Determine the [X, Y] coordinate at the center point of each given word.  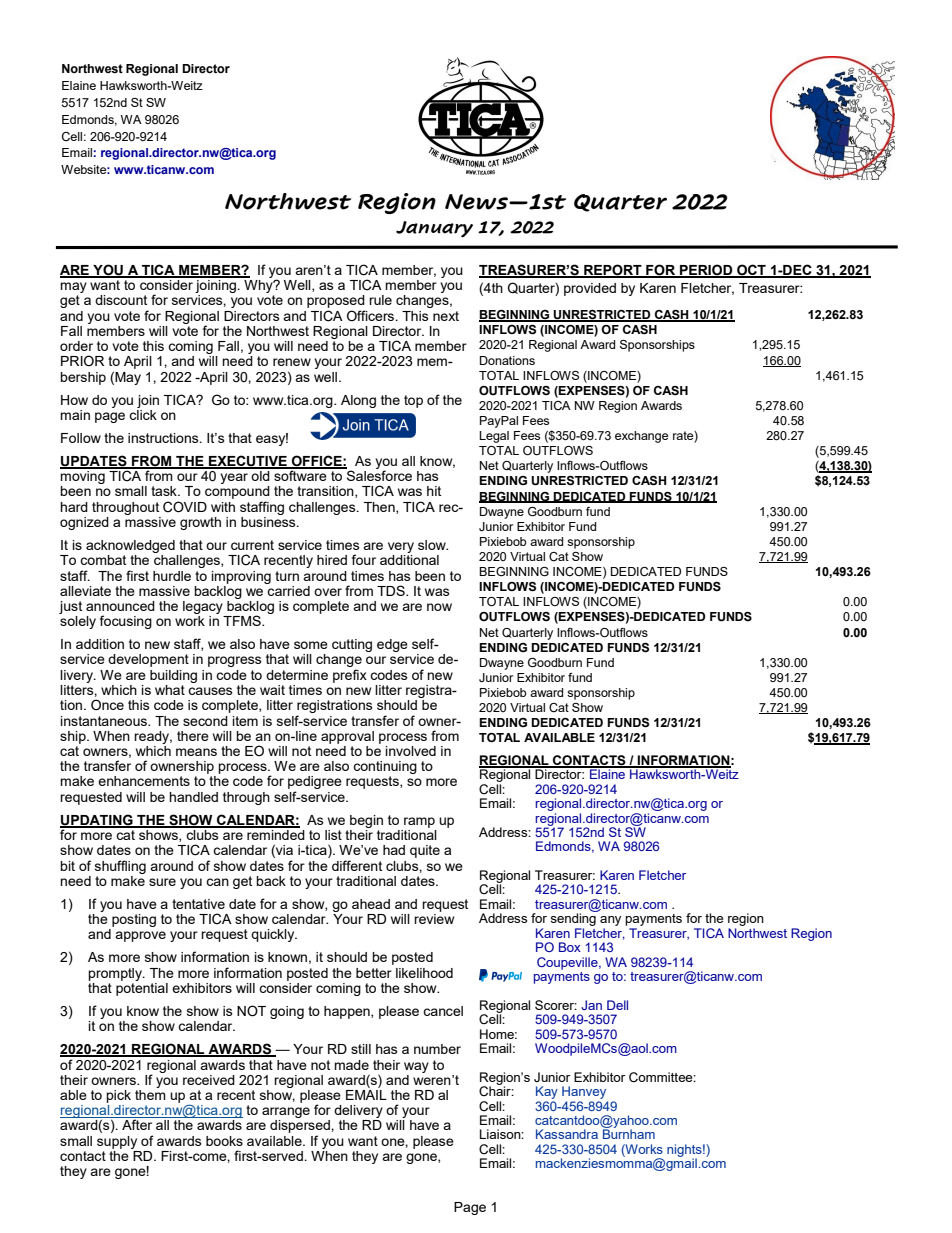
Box [570, 947]
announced [120, 606]
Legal [494, 437]
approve [140, 936]
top [413, 401]
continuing [385, 769]
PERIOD [706, 270]
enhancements [144, 781]
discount [121, 300]
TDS [392, 590]
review [434, 919]
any [610, 922]
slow [433, 545]
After [137, 1124]
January [434, 229]
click [143, 413]
